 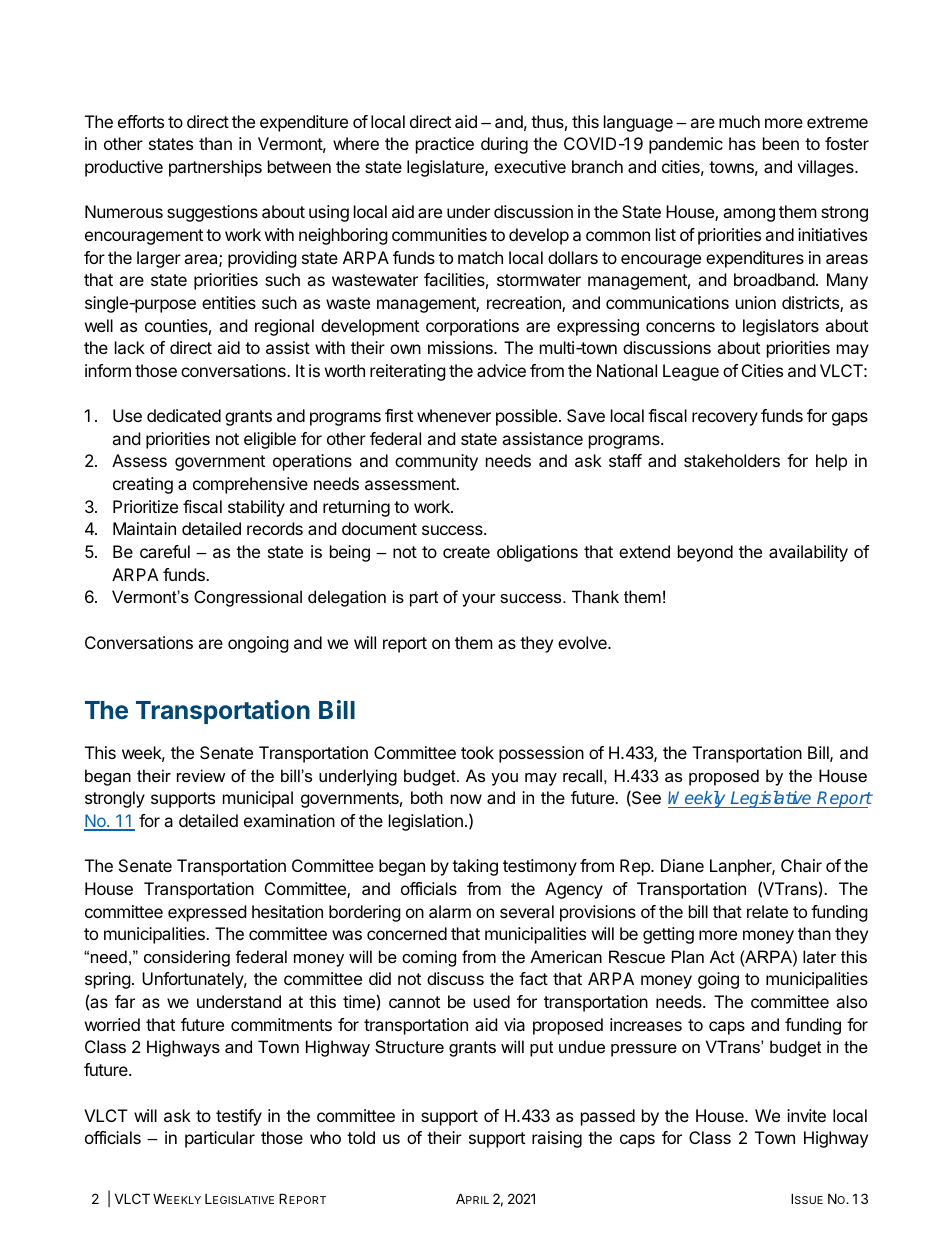 I want to click on has, so click(x=742, y=143).
